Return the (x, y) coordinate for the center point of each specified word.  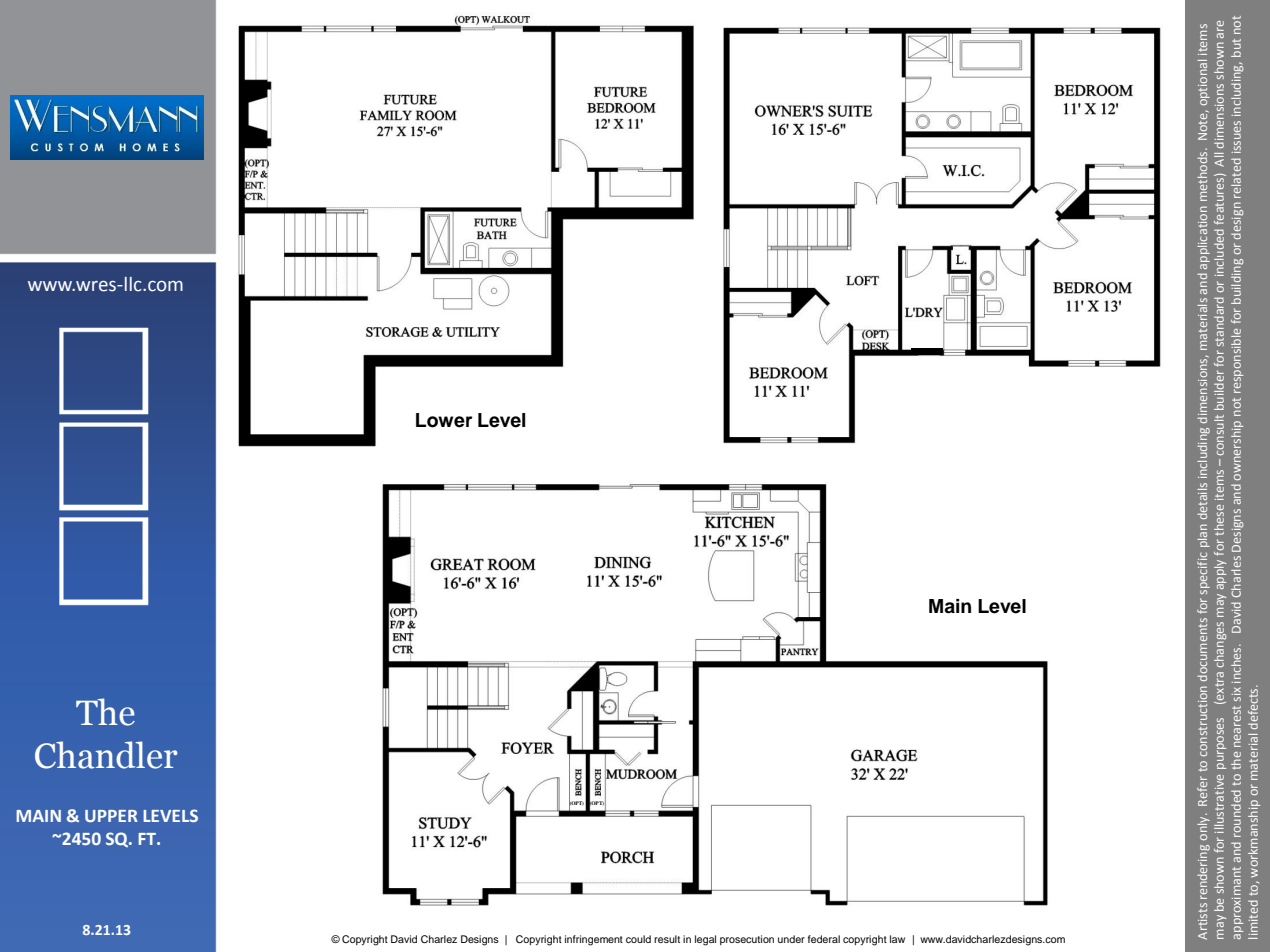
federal (824, 939)
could (638, 939)
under (791, 939)
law (897, 939)
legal (705, 940)
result (667, 939)
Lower (444, 420)
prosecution (747, 940)
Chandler (106, 755)
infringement (594, 940)
